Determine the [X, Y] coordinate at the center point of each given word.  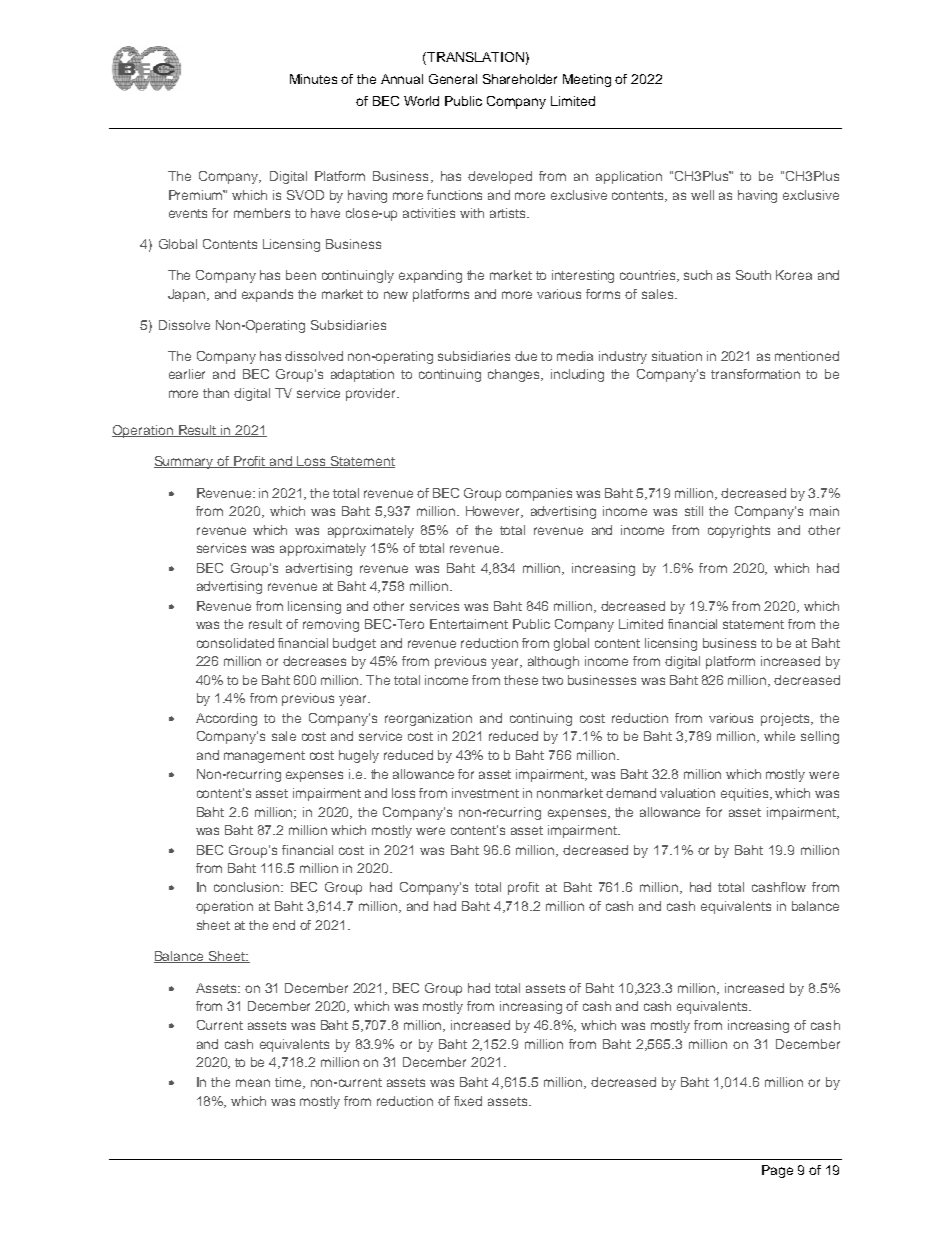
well [702, 195]
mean [253, 1083]
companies [539, 494]
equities [746, 794]
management [264, 757]
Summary [185, 462]
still [694, 511]
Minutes [313, 79]
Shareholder [520, 79]
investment [485, 793]
